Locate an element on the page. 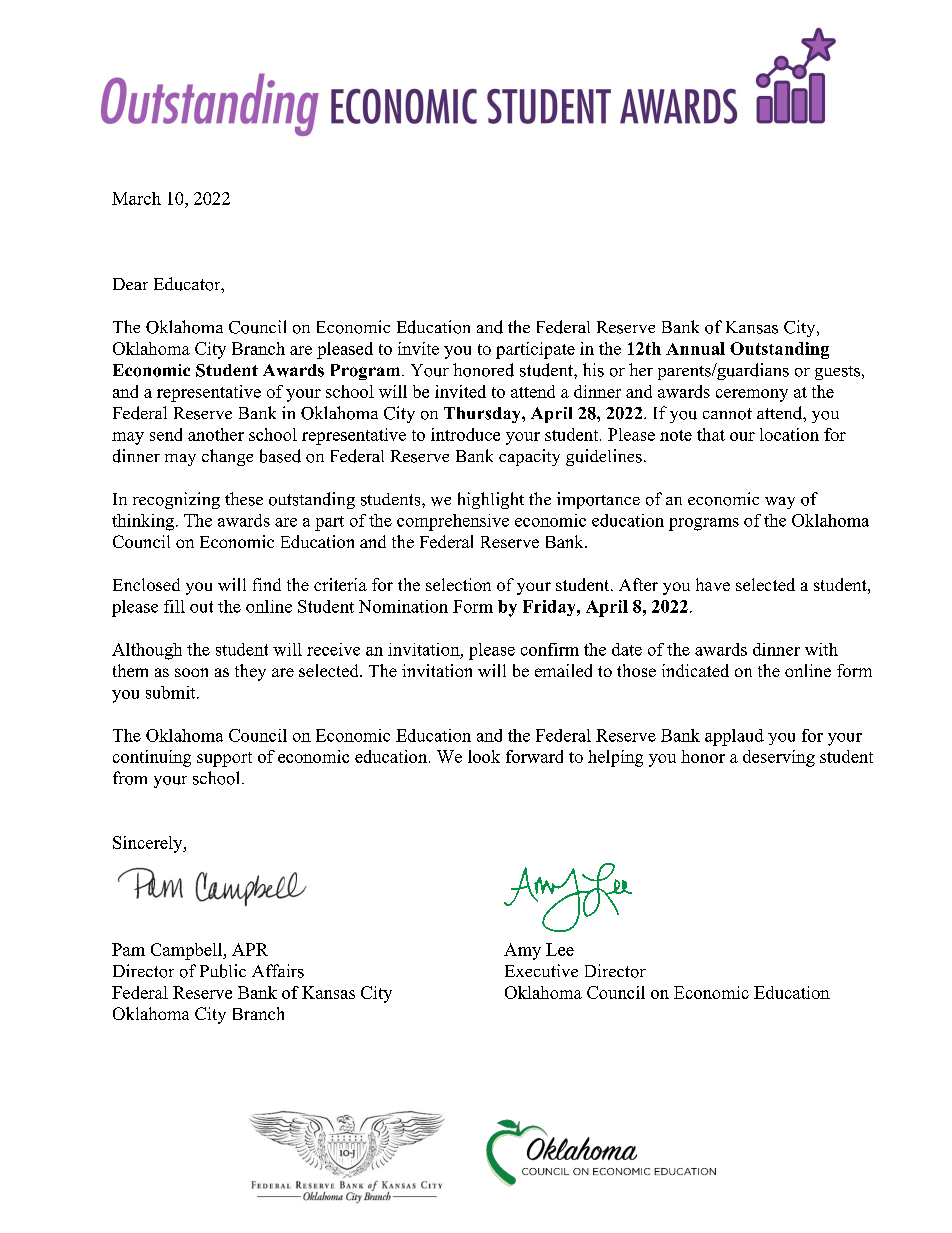 The image size is (952, 1233). find is located at coordinates (267, 584).
